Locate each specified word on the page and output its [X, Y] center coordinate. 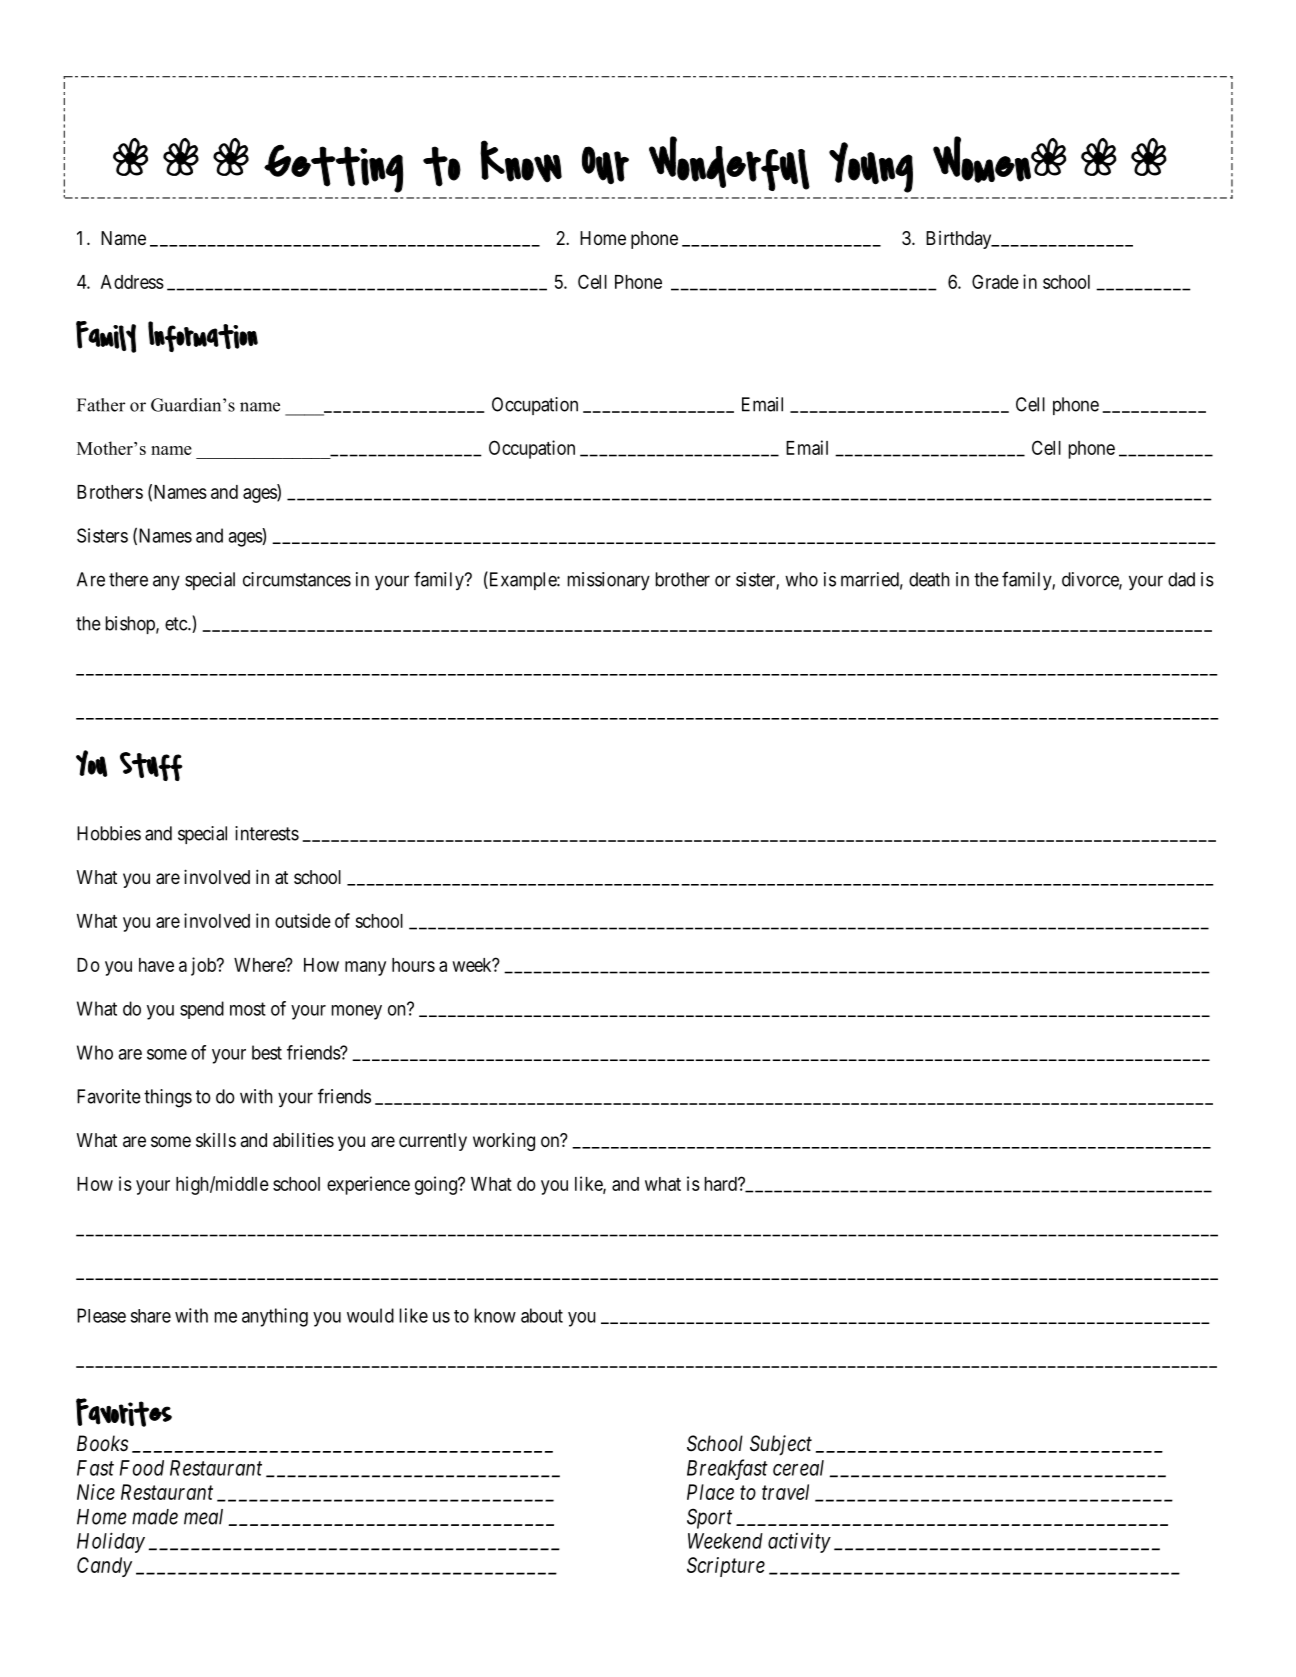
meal [203, 1517]
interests [267, 833]
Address [132, 282]
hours [413, 965]
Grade [995, 281]
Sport [709, 1518]
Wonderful [729, 163]
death [929, 579]
